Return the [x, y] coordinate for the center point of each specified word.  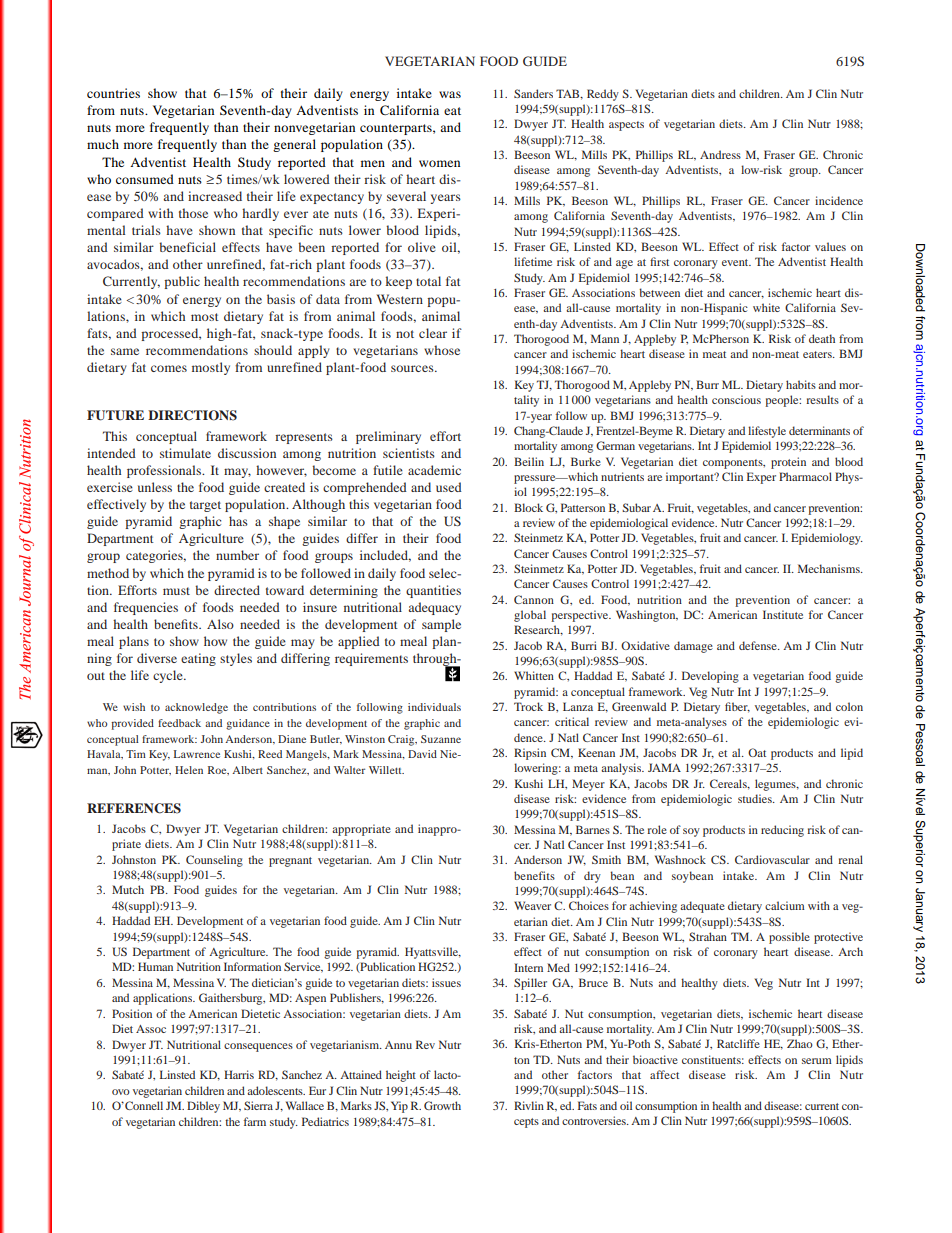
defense [759, 645]
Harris [239, 1074]
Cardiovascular [772, 859]
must [176, 591]
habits [801, 384]
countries [113, 93]
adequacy [435, 608]
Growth [442, 1105]
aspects [626, 126]
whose [442, 350]
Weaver [532, 905]
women [439, 163]
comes [169, 368]
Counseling [214, 861]
